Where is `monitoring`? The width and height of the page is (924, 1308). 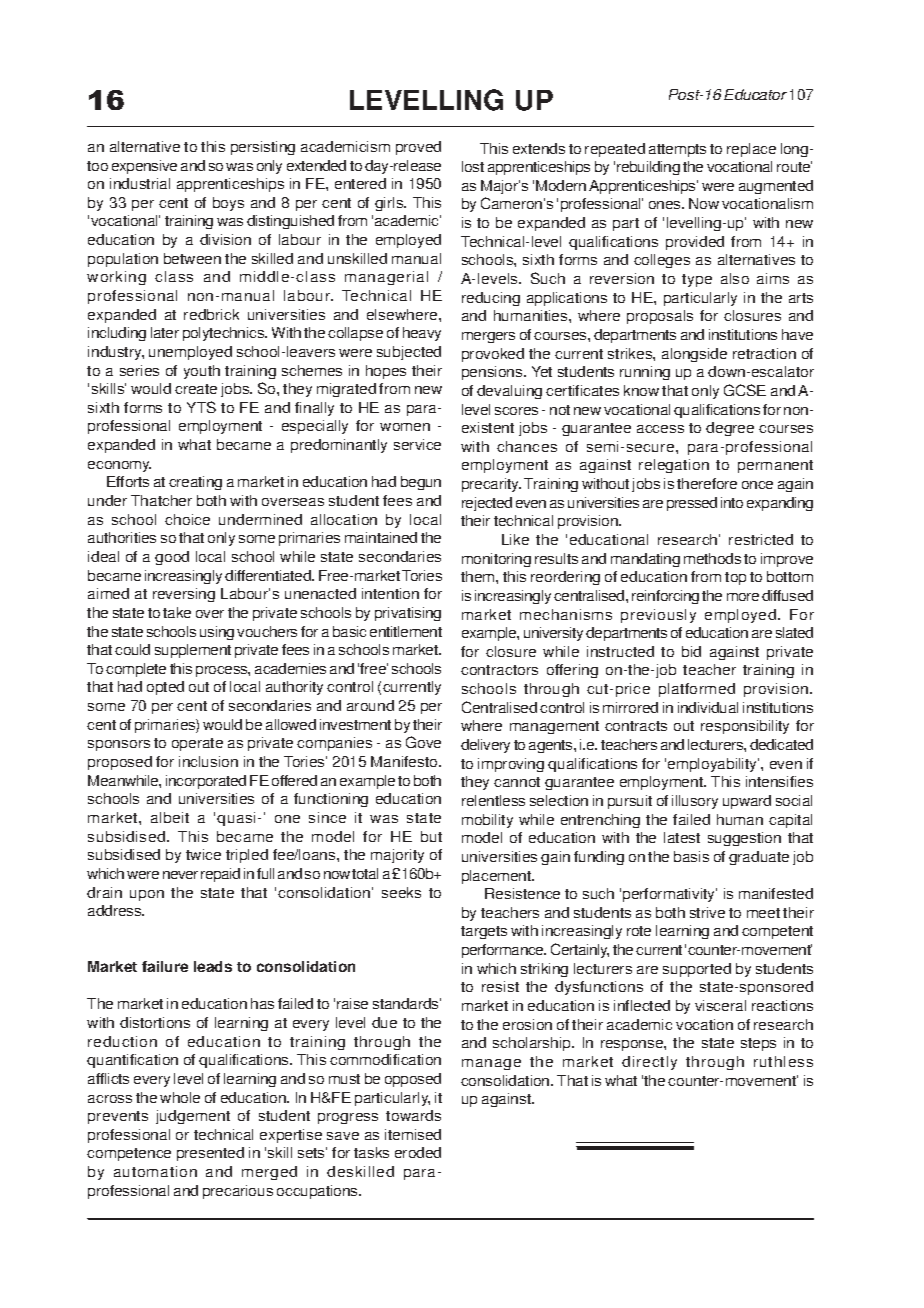 monitoring is located at coordinates (496, 560).
